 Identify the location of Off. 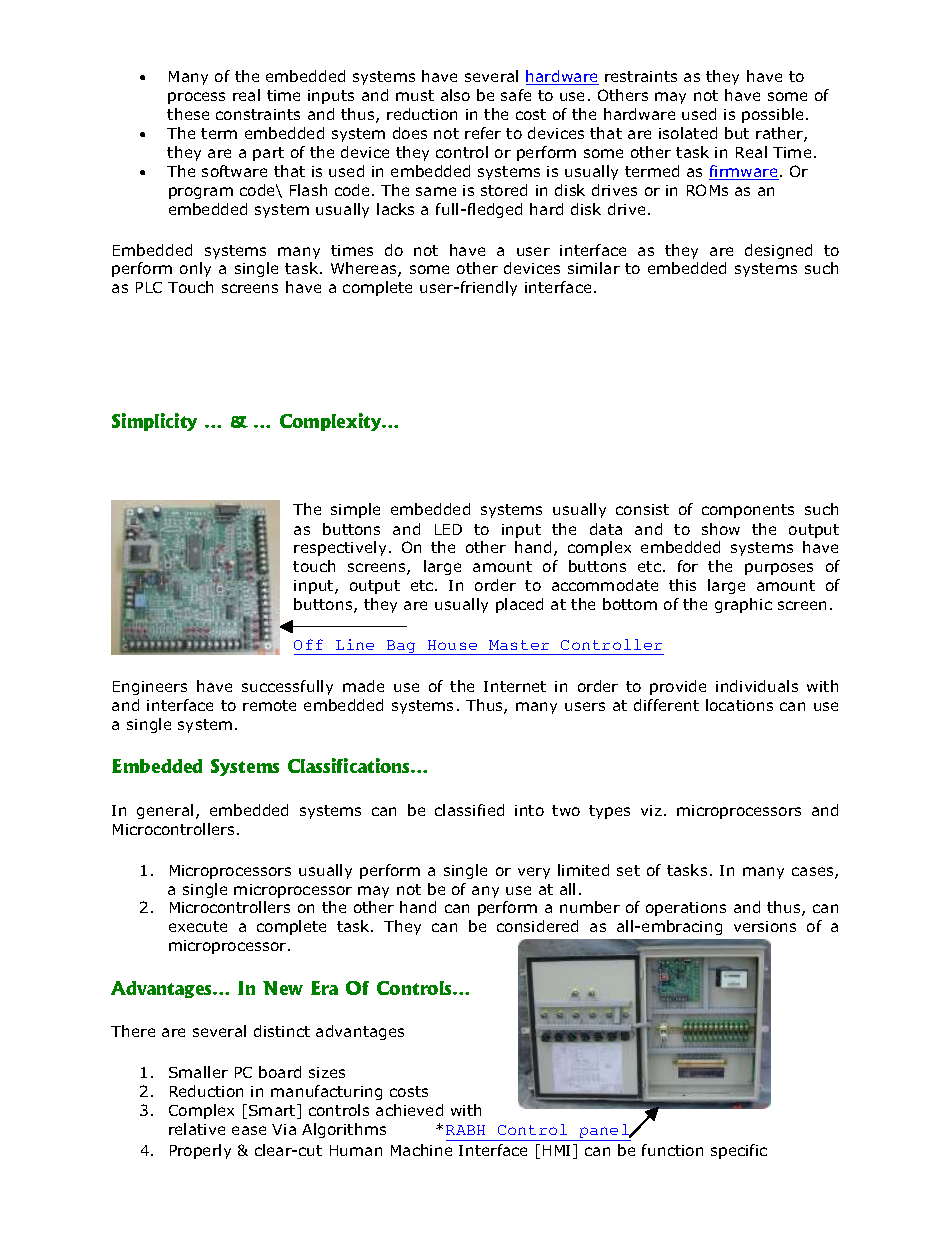
(308, 644).
